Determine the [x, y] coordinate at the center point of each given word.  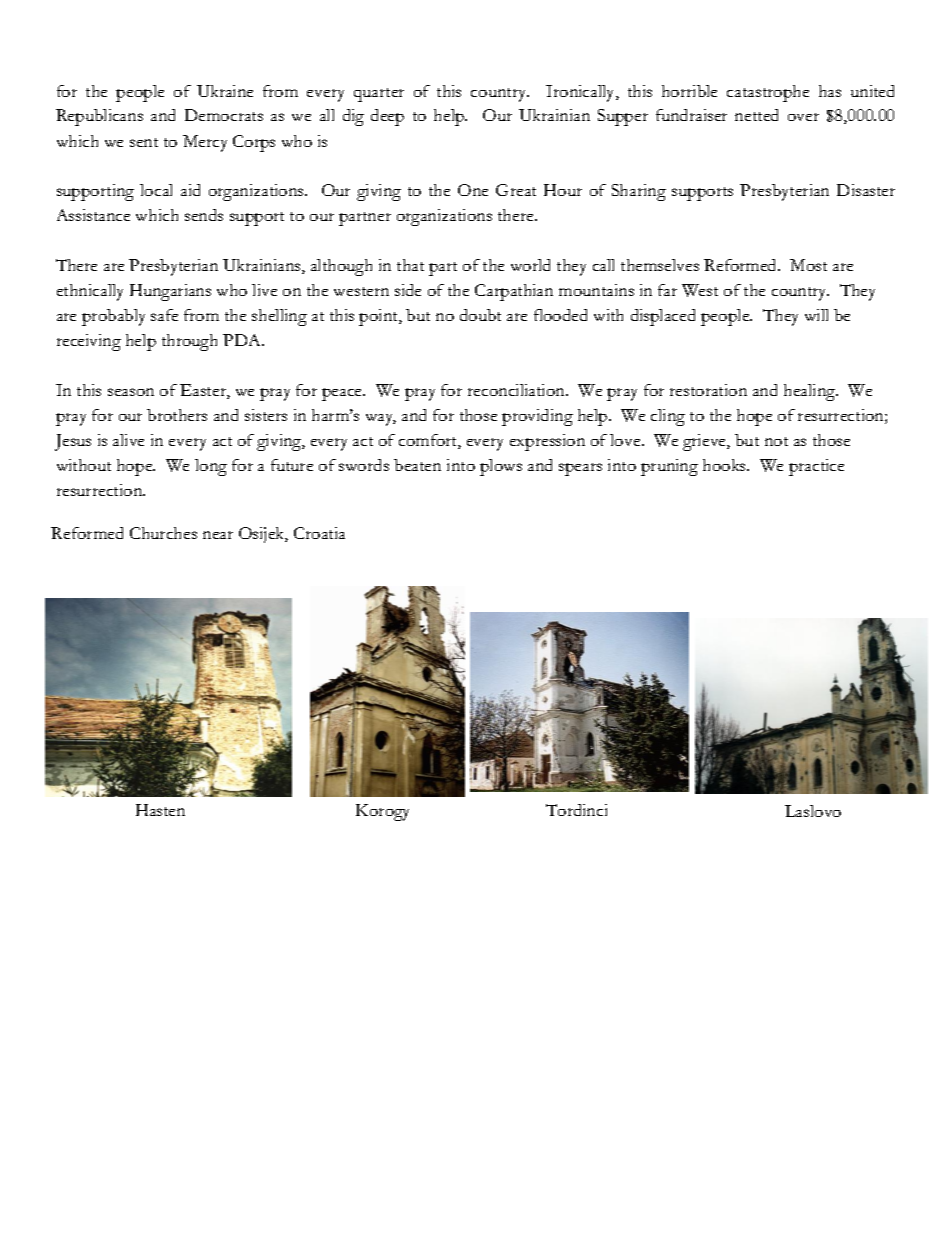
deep [387, 117]
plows [501, 467]
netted [756, 115]
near [218, 535]
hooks [725, 465]
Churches [163, 533]
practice [816, 467]
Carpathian [514, 292]
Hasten [160, 810]
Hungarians [170, 292]
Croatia [319, 533]
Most [808, 265]
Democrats [224, 115]
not [776, 441]
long [211, 467]
